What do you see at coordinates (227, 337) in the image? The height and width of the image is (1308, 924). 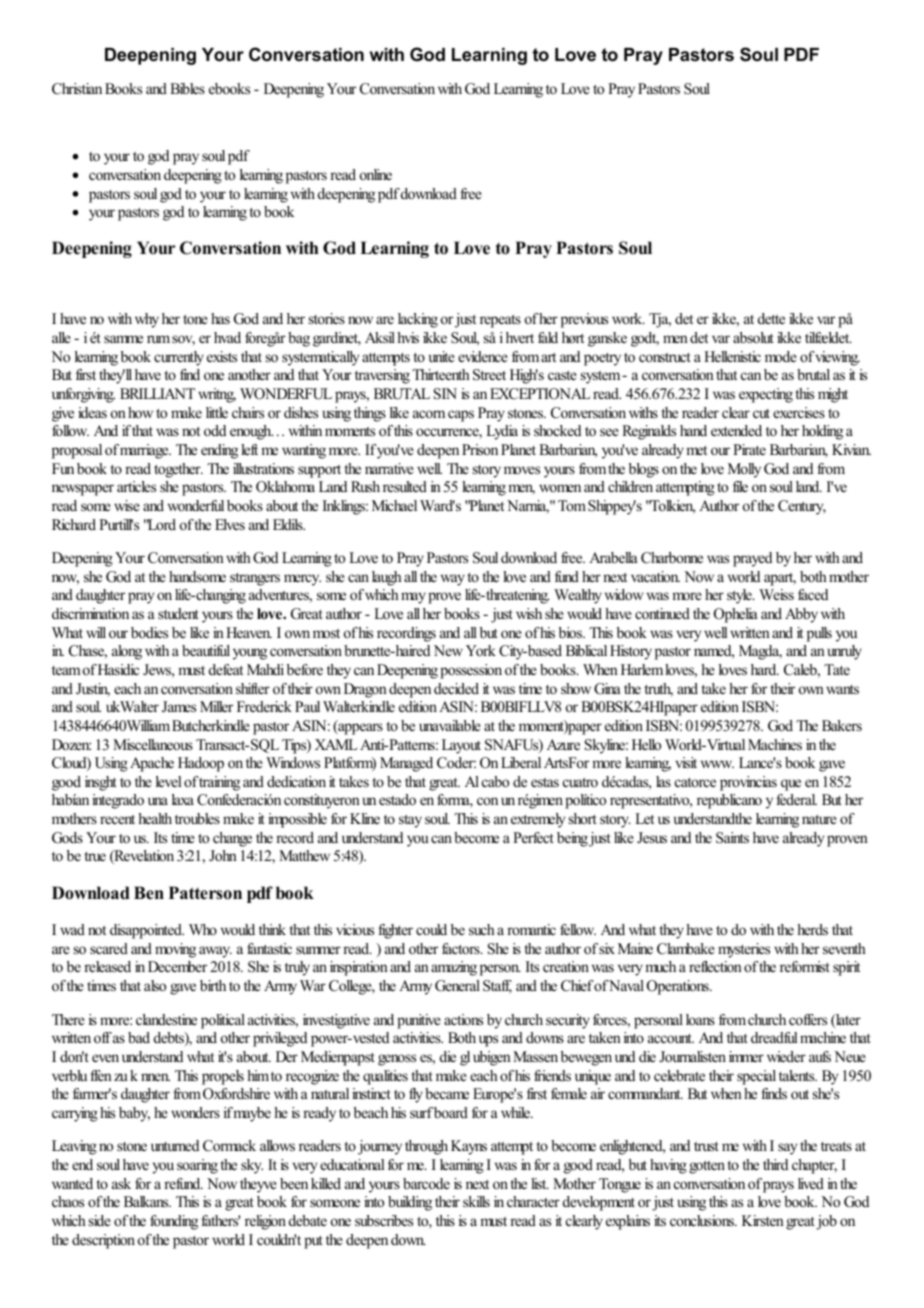 I see `hvad` at bounding box center [227, 337].
